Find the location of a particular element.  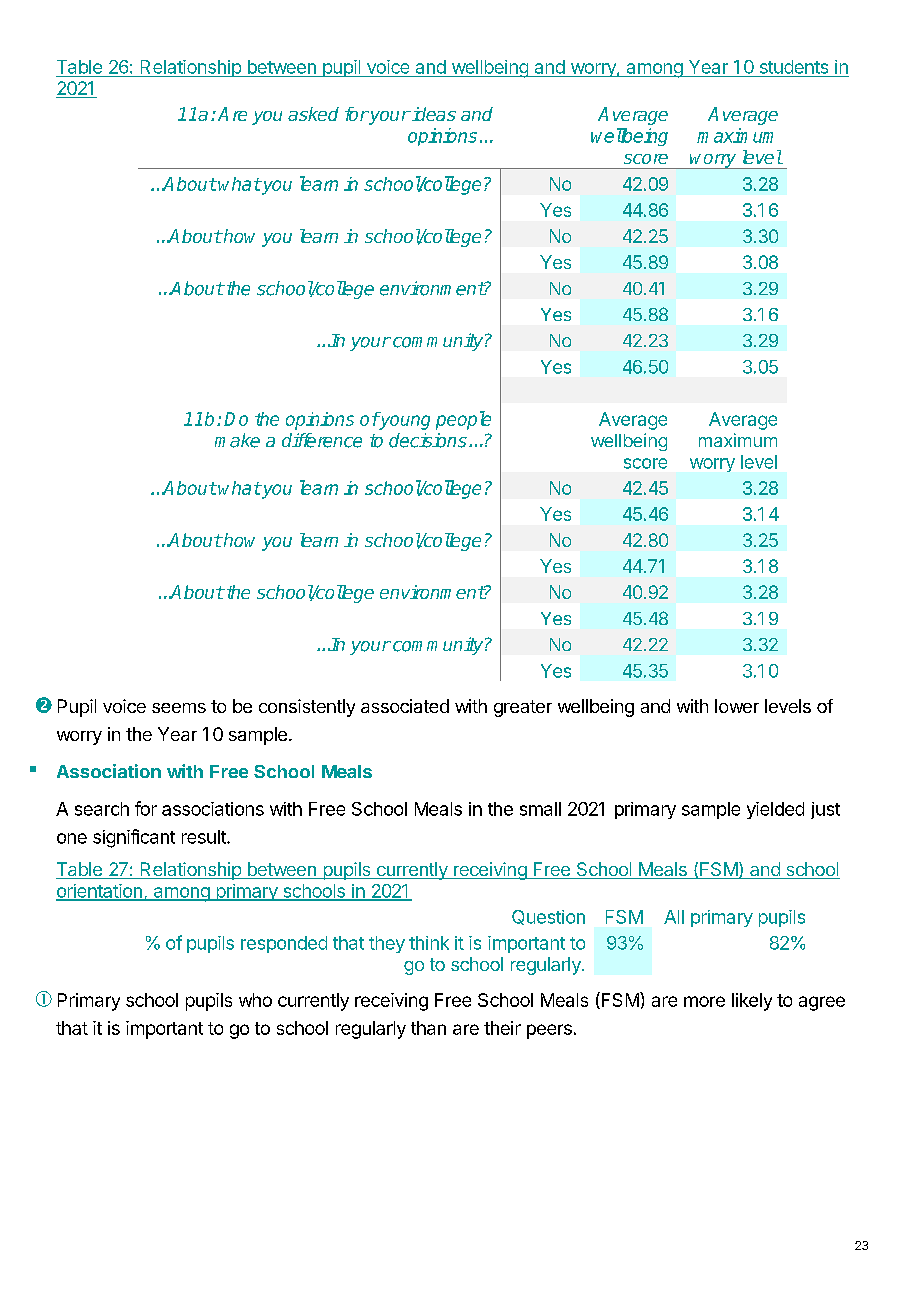

students is located at coordinates (794, 67).
